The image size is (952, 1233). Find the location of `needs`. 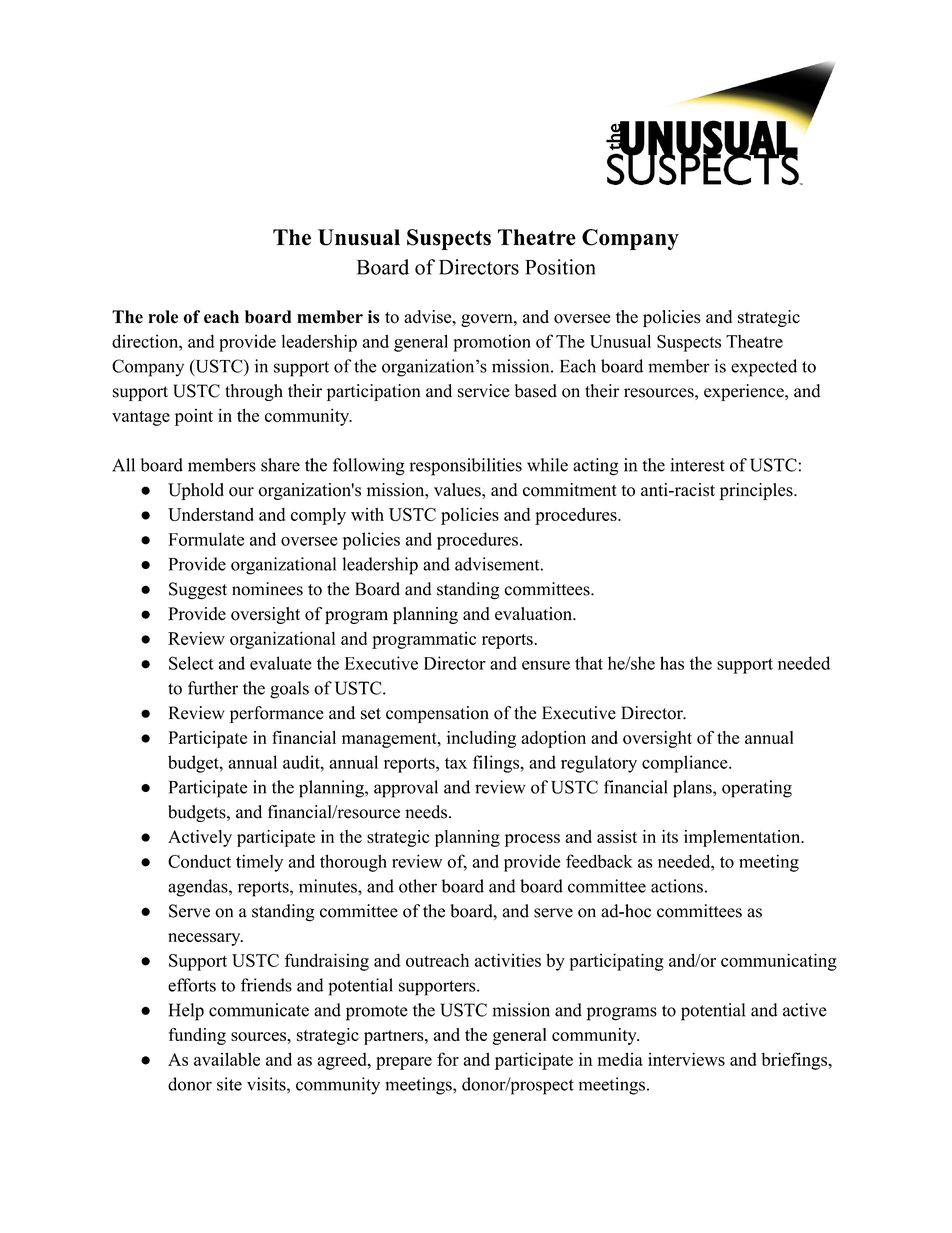

needs is located at coordinates (426, 812).
